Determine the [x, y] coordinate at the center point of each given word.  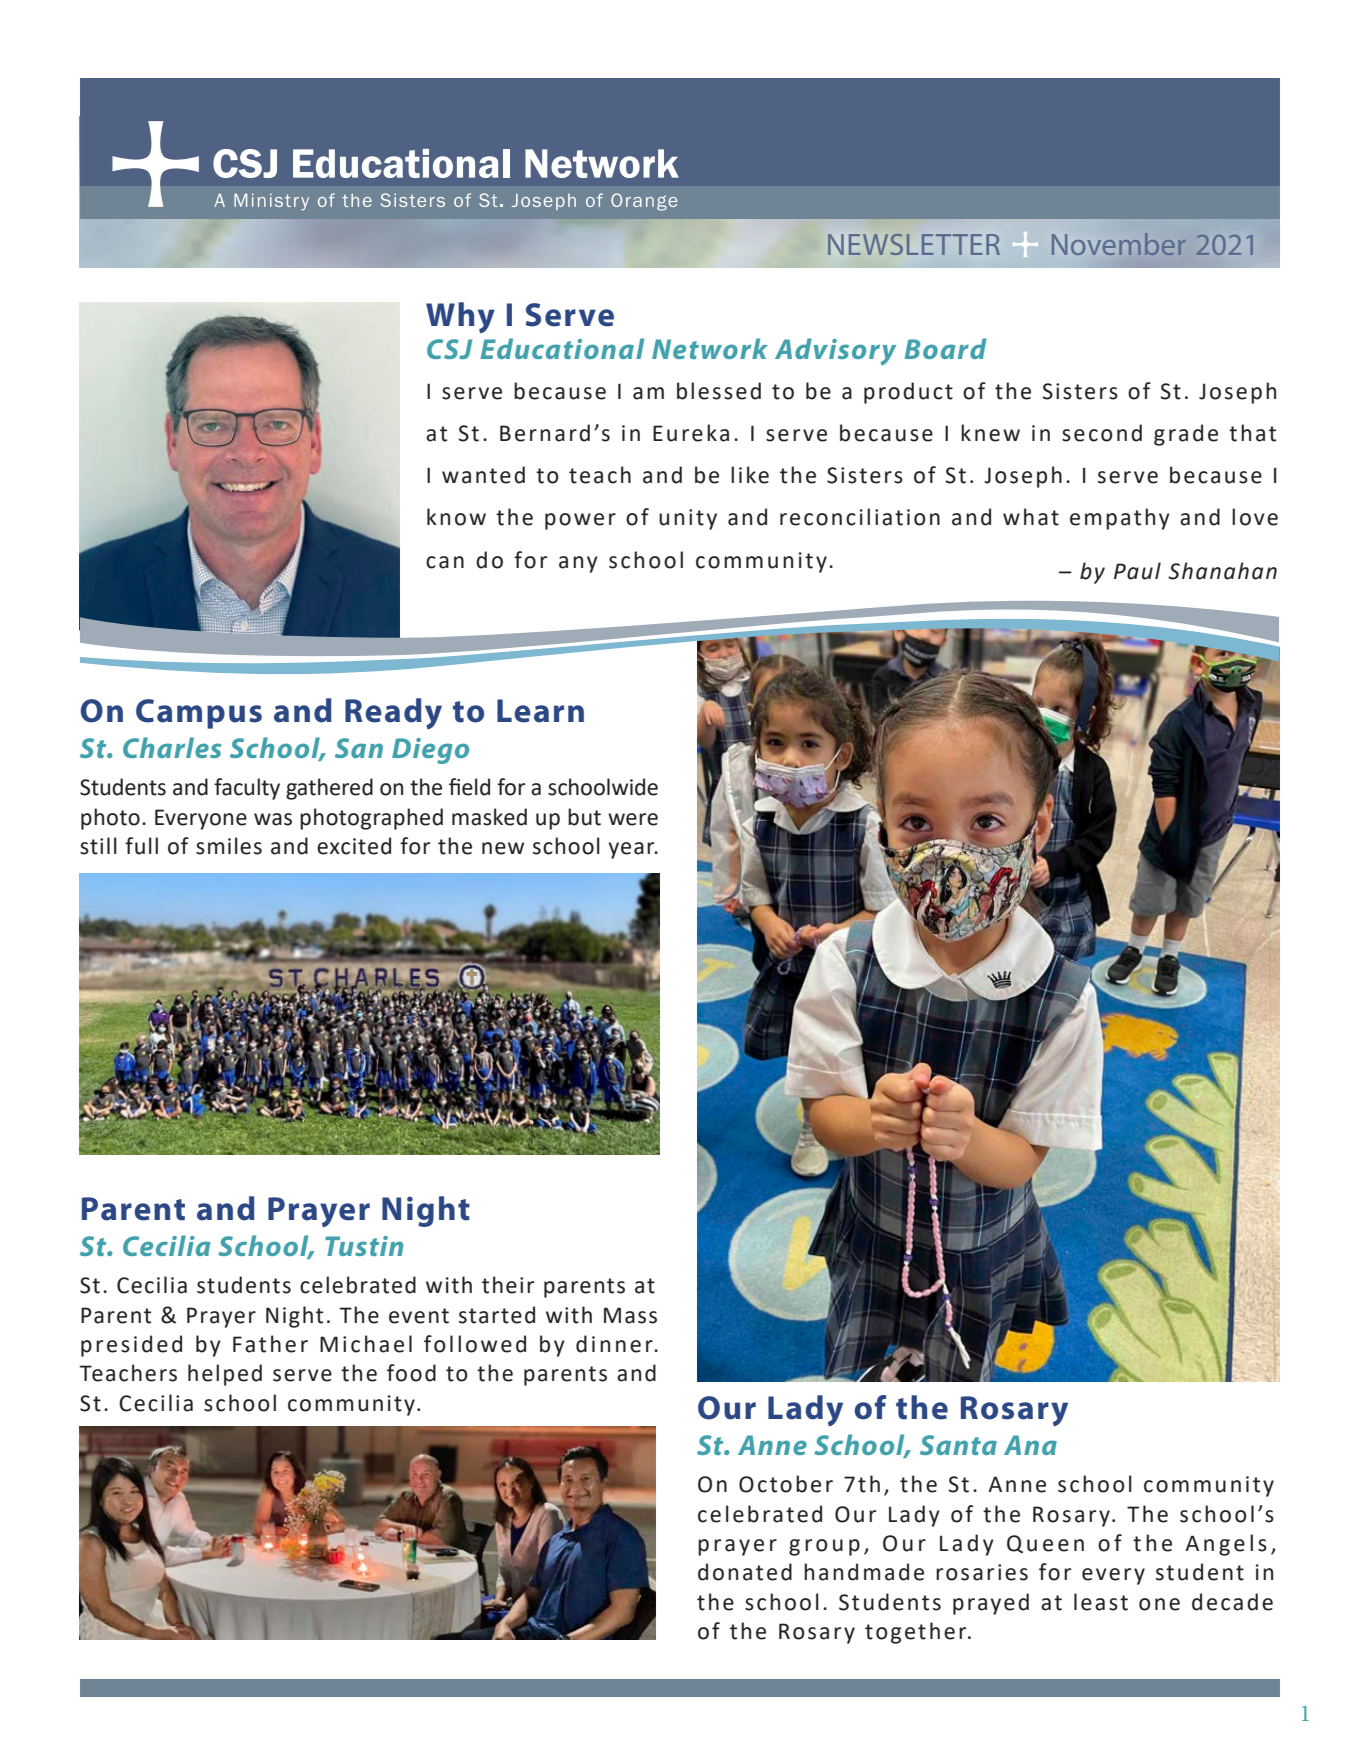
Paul [1137, 571]
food [411, 1373]
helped [225, 1375]
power [580, 521]
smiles [229, 846]
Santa [958, 1445]
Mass [630, 1315]
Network [710, 348]
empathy [1120, 519]
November [1119, 244]
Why [460, 317]
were [633, 819]
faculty [247, 789]
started [497, 1315]
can [445, 562]
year [632, 850]
